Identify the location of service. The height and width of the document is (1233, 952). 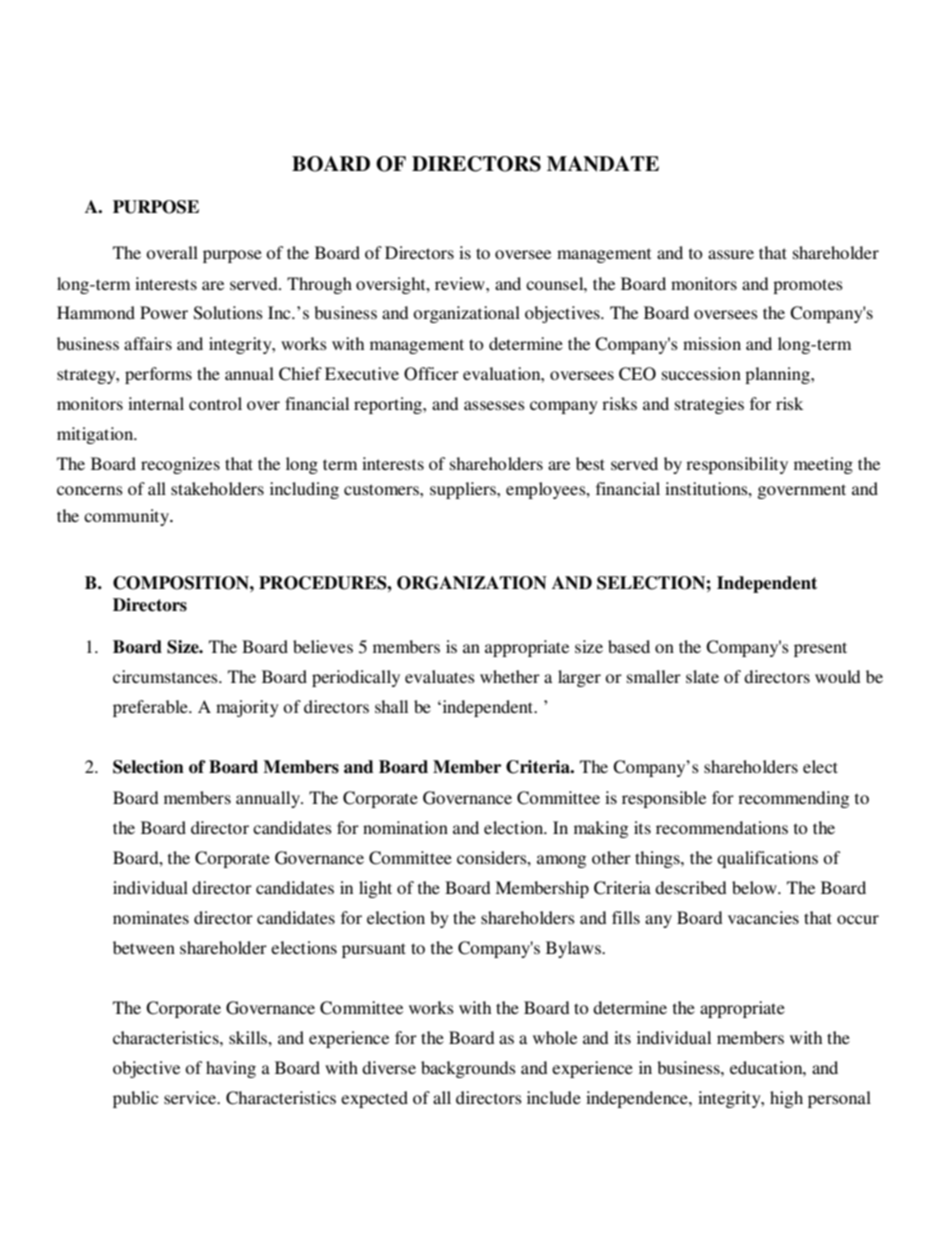
(191, 1097).
